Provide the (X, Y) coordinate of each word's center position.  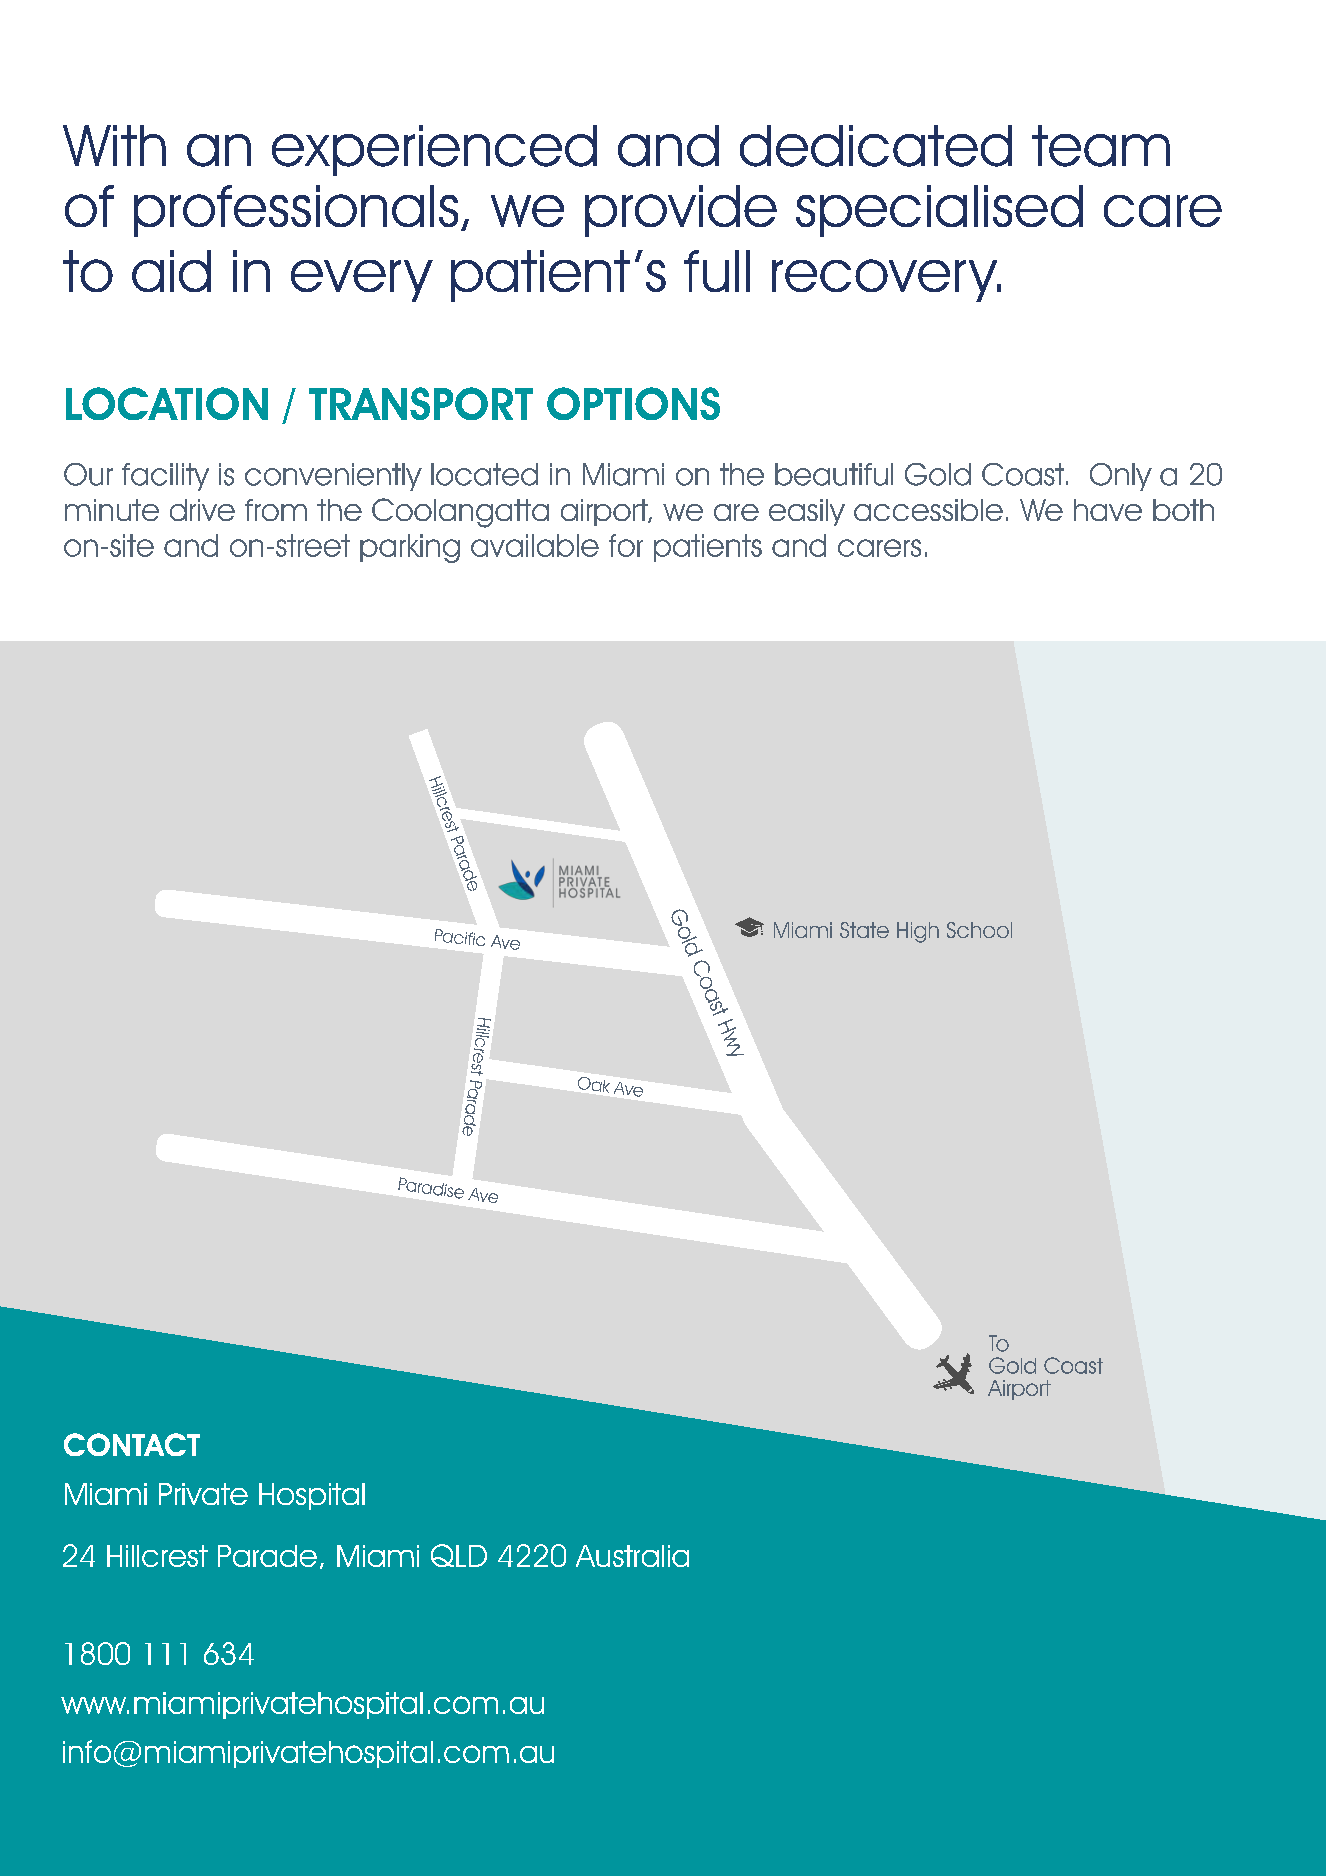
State (864, 930)
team (1101, 146)
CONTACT (132, 1444)
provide (681, 211)
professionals (296, 211)
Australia (632, 1556)
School (979, 930)
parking (410, 548)
